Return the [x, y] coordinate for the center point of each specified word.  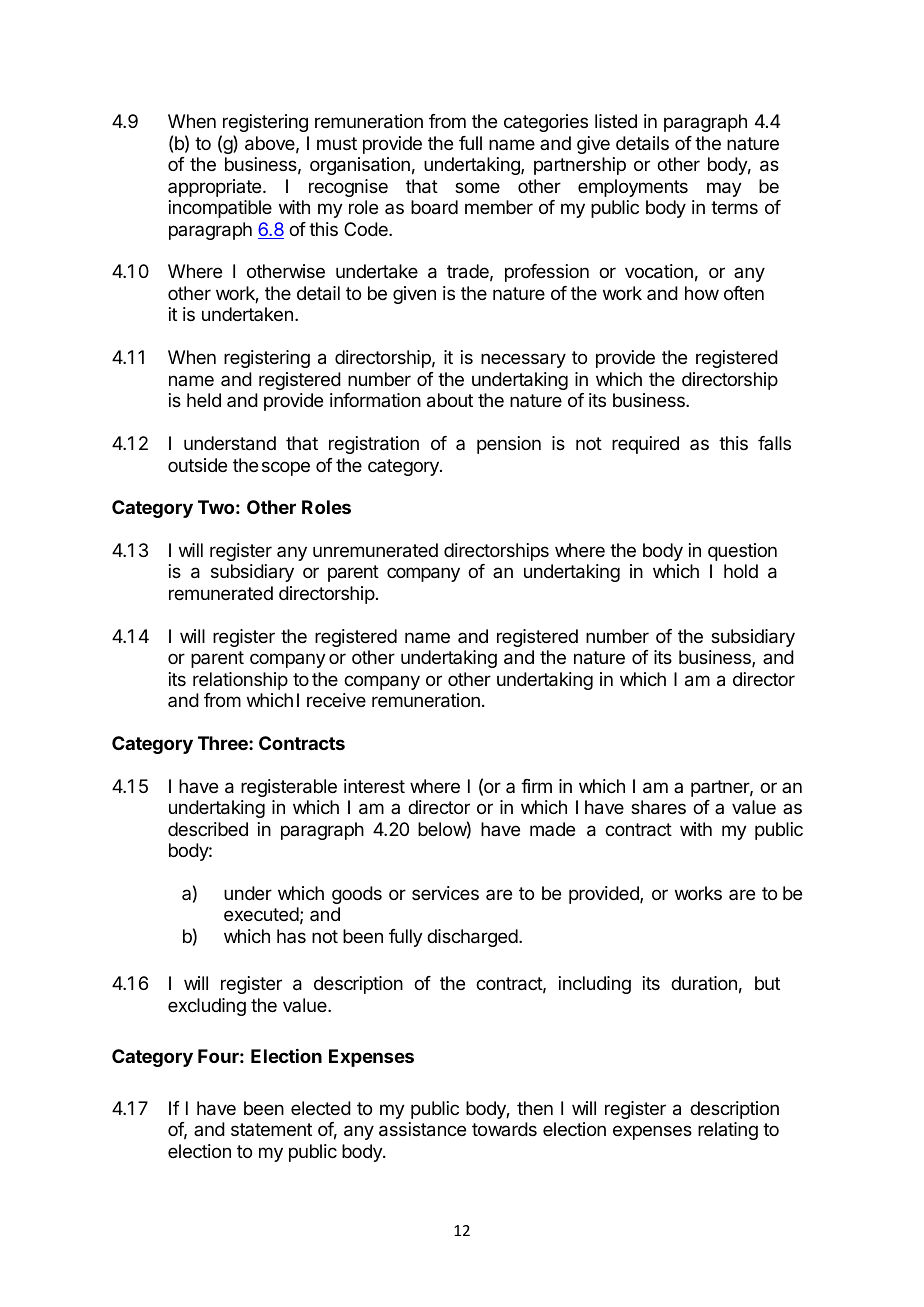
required [645, 445]
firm [536, 786]
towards [504, 1129]
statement [271, 1129]
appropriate [216, 188]
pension [509, 445]
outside [197, 465]
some [477, 187]
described [208, 829]
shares [658, 807]
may [724, 189]
